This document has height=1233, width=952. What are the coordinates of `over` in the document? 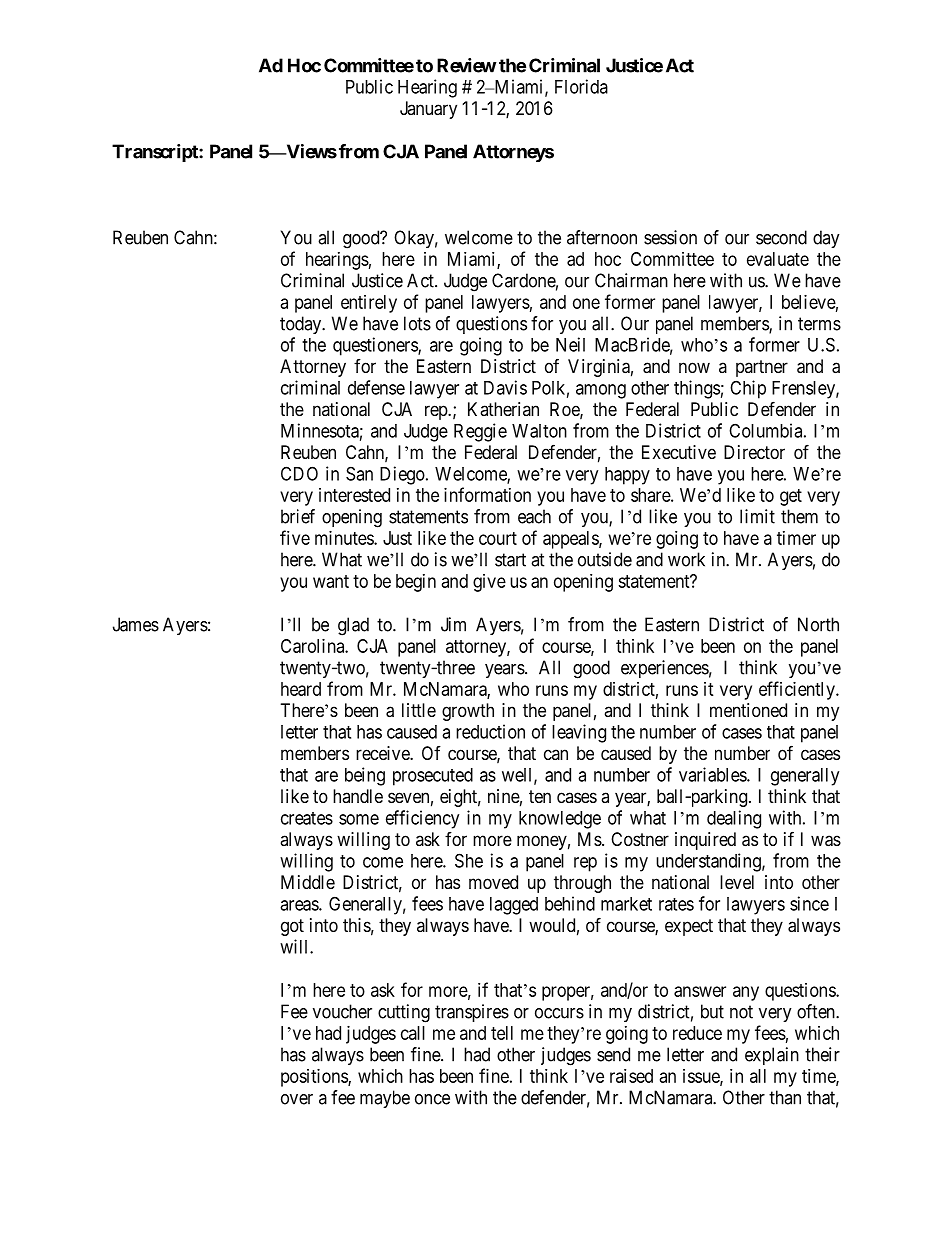 It's located at (297, 1099).
